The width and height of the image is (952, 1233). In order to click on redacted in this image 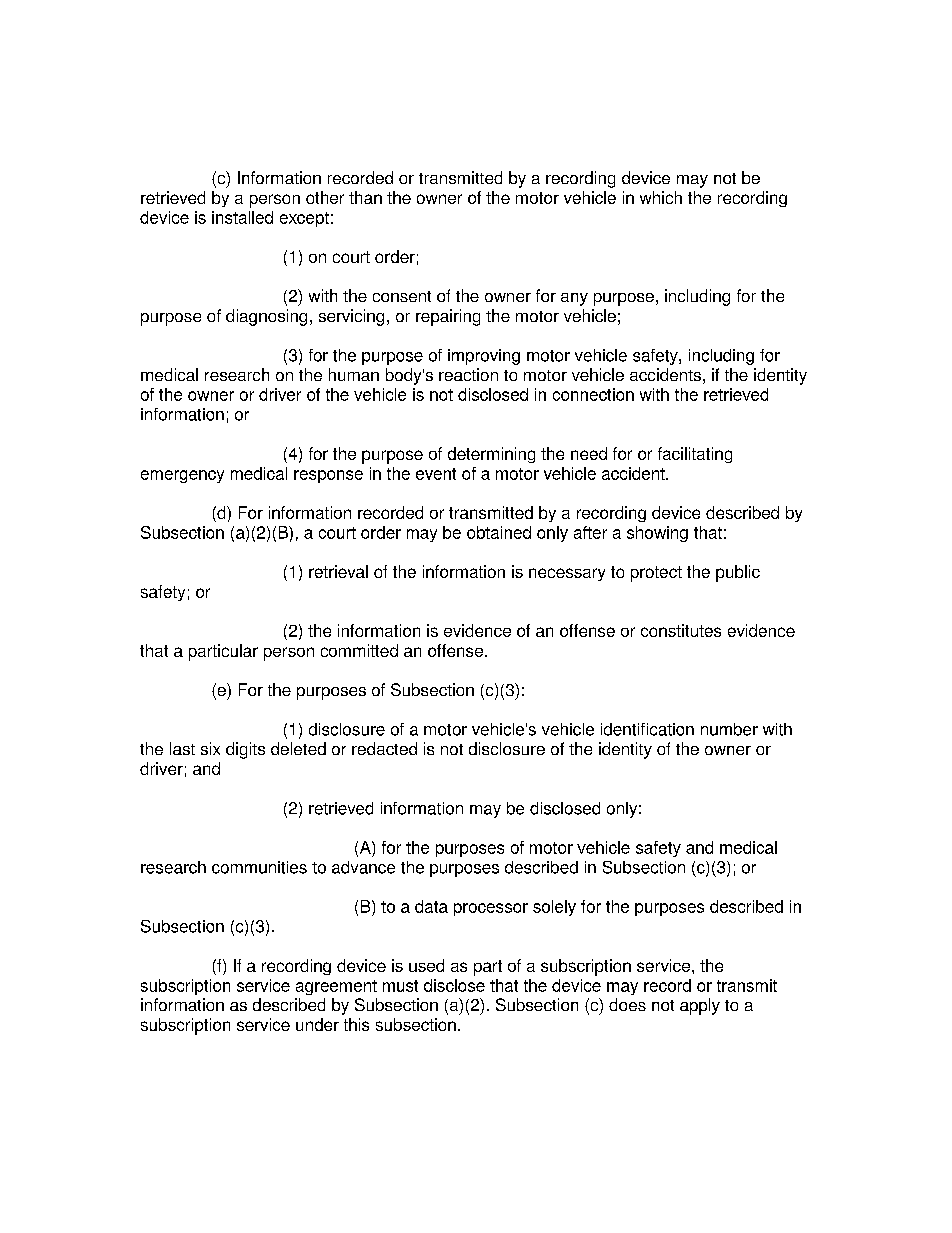, I will do `click(384, 748)`.
